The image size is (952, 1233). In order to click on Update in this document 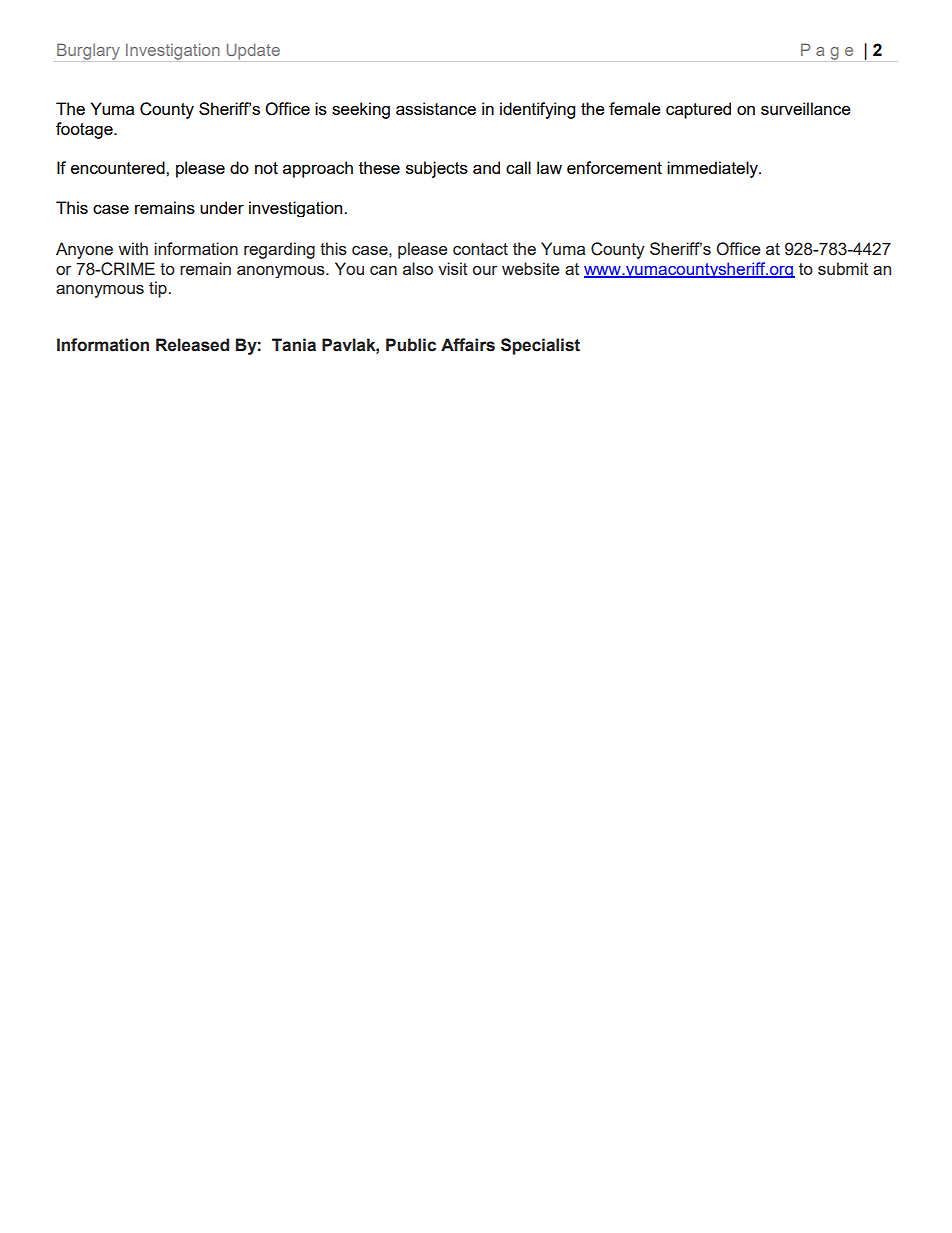, I will do `click(253, 51)`.
